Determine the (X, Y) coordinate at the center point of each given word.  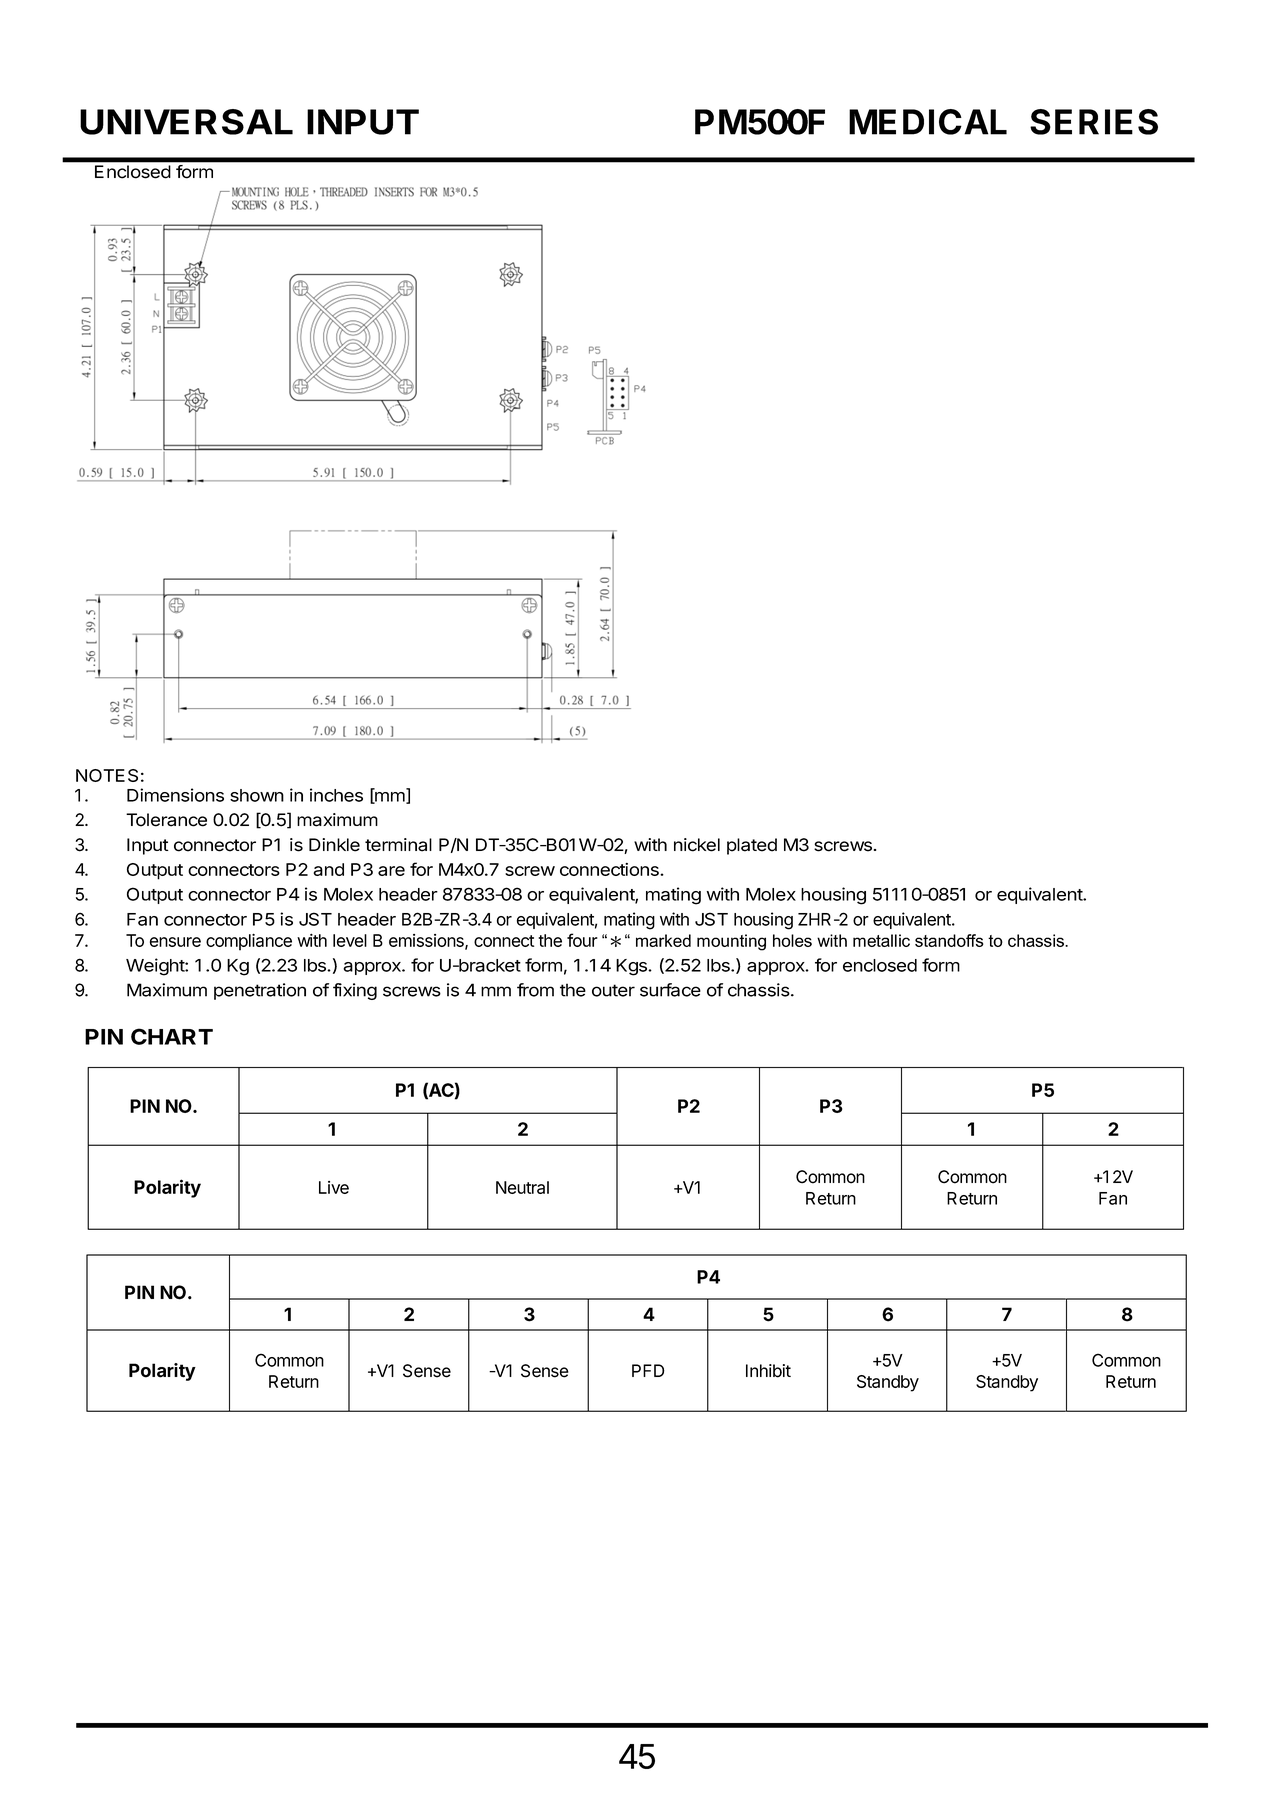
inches (336, 795)
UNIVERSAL (186, 122)
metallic (881, 940)
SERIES (1094, 122)
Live (334, 1187)
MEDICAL (928, 122)
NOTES (107, 775)
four (582, 940)
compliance (249, 942)
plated (752, 846)
